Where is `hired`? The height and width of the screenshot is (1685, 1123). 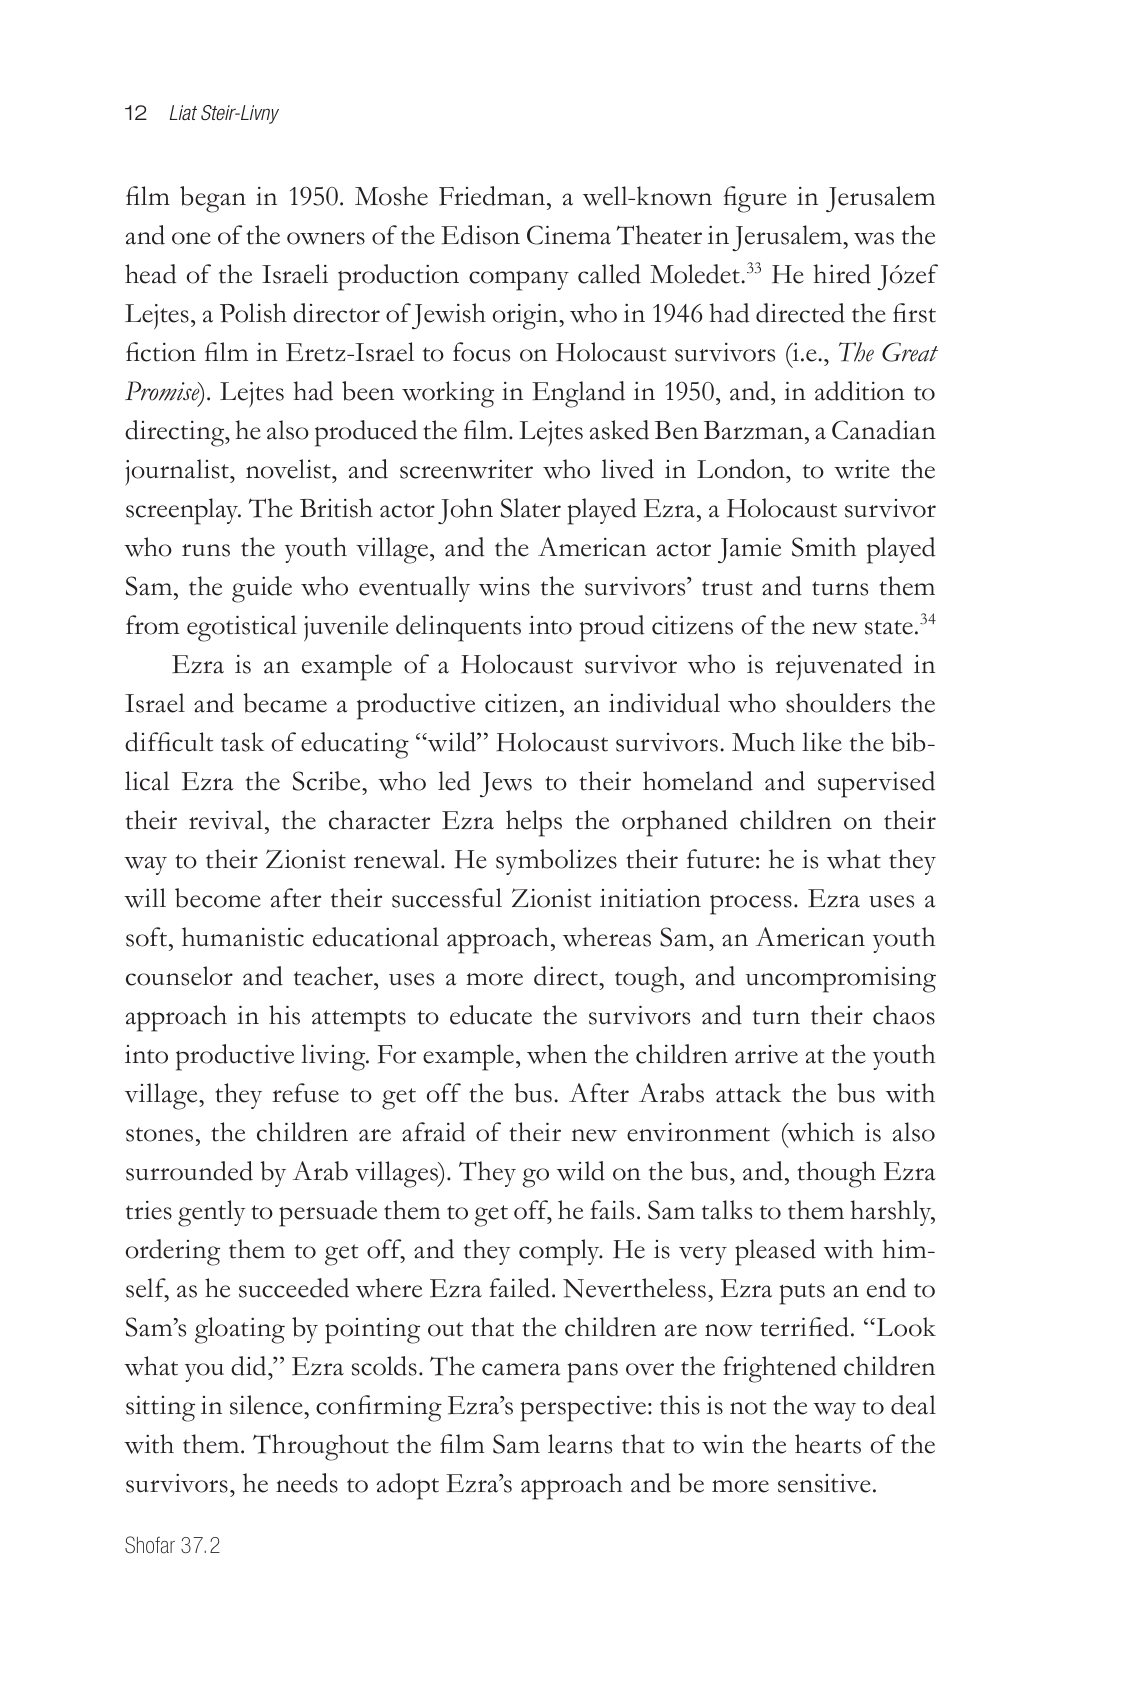 hired is located at coordinates (842, 274).
